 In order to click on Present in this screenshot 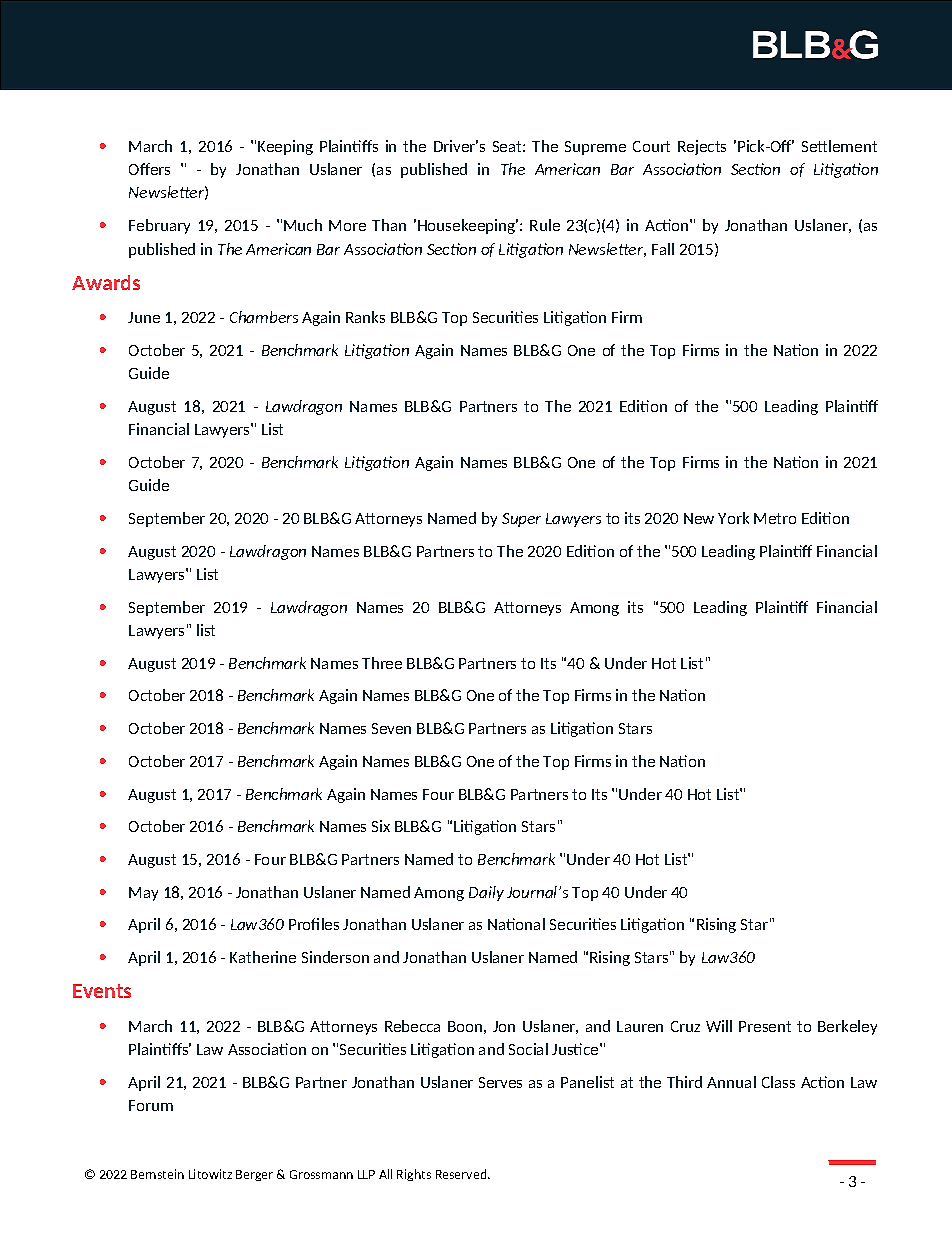, I will do `click(765, 1026)`.
